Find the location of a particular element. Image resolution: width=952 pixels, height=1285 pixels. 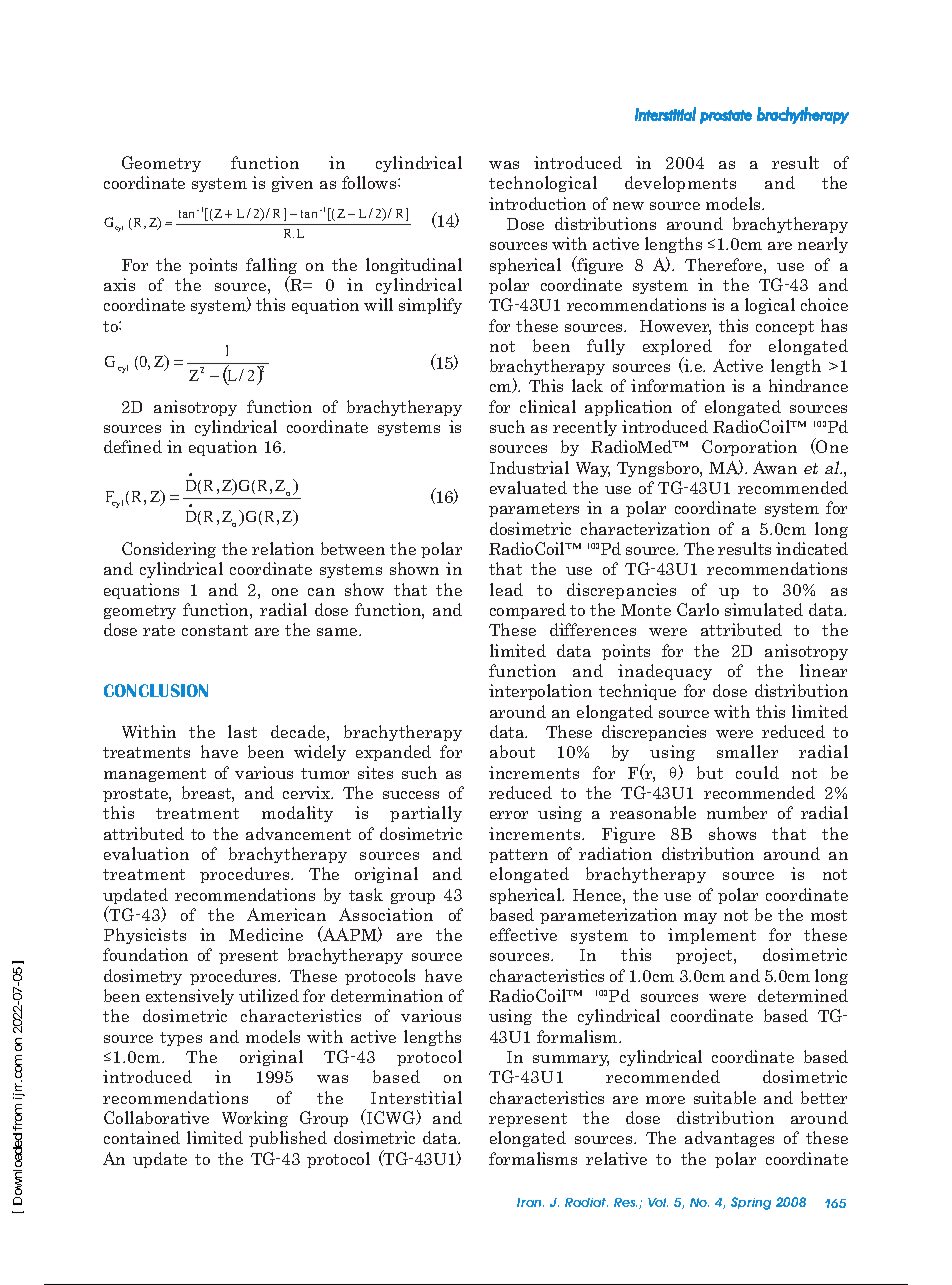

contained is located at coordinates (142, 1137).
